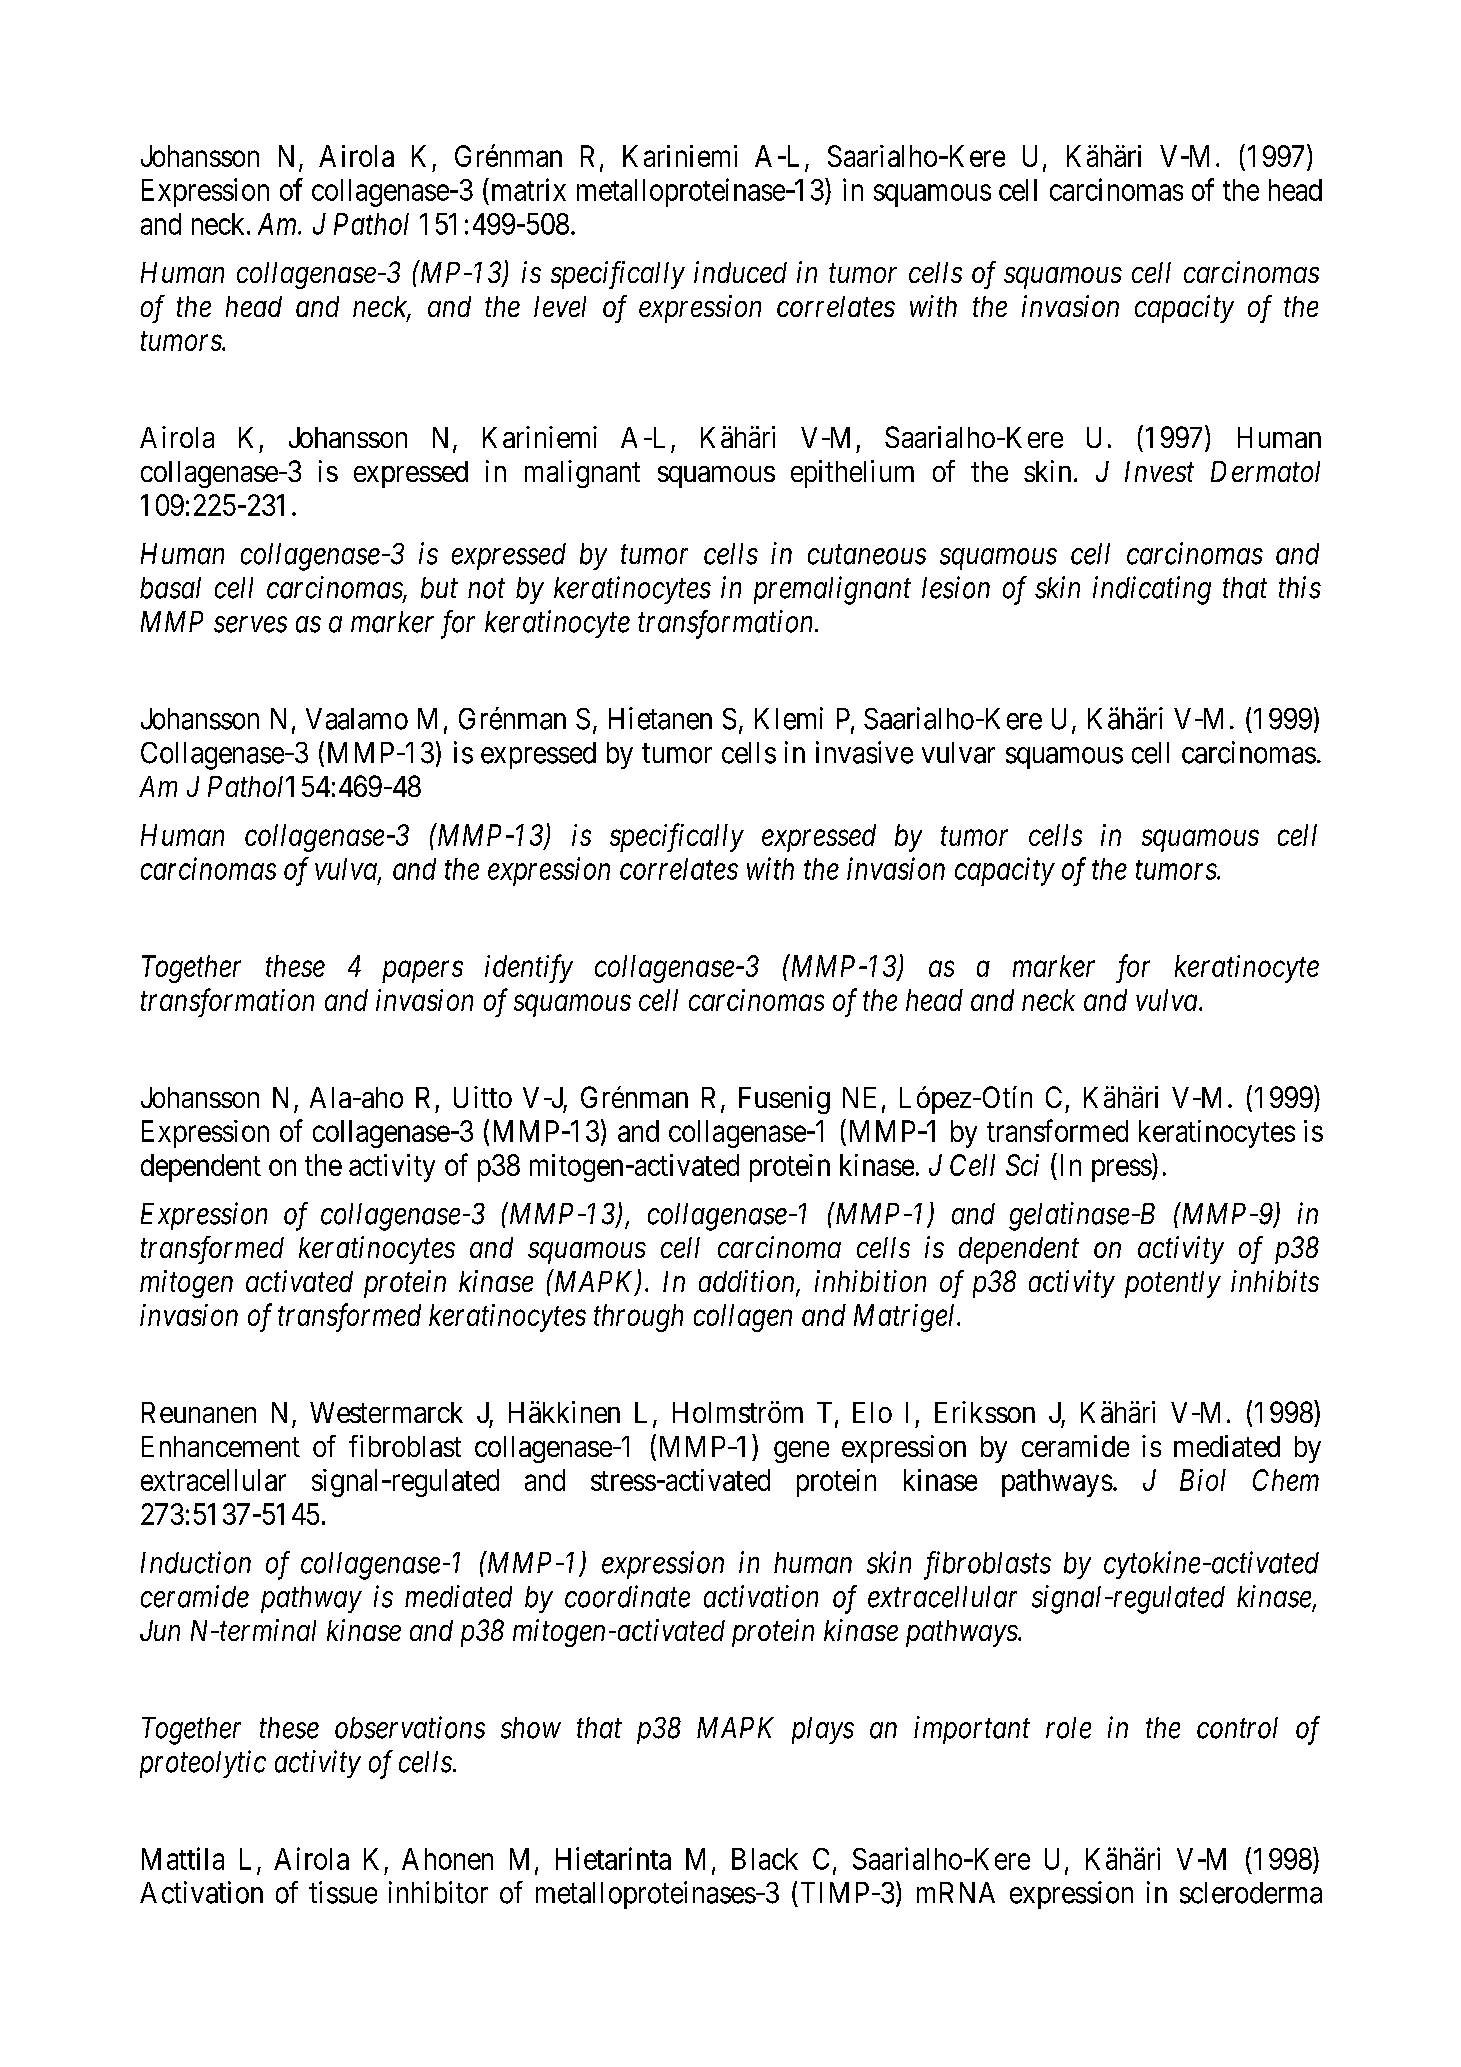 Image resolution: width=1461 pixels, height=2067 pixels. What do you see at coordinates (1152, 590) in the screenshot?
I see `indicating` at bounding box center [1152, 590].
